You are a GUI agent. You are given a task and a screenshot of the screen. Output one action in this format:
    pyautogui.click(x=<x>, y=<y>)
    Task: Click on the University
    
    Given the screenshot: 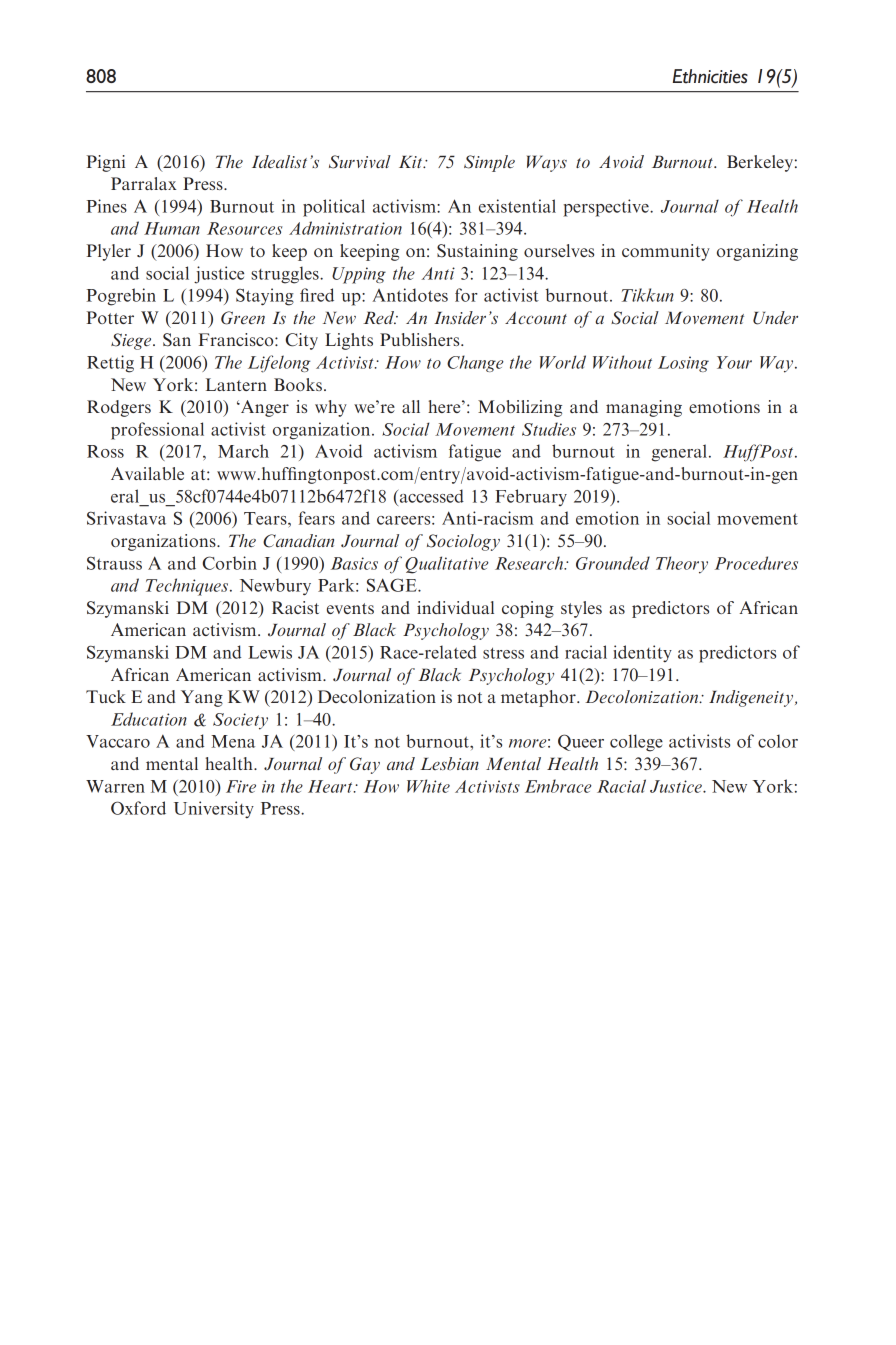 What is the action you would take?
    pyautogui.click(x=214, y=809)
